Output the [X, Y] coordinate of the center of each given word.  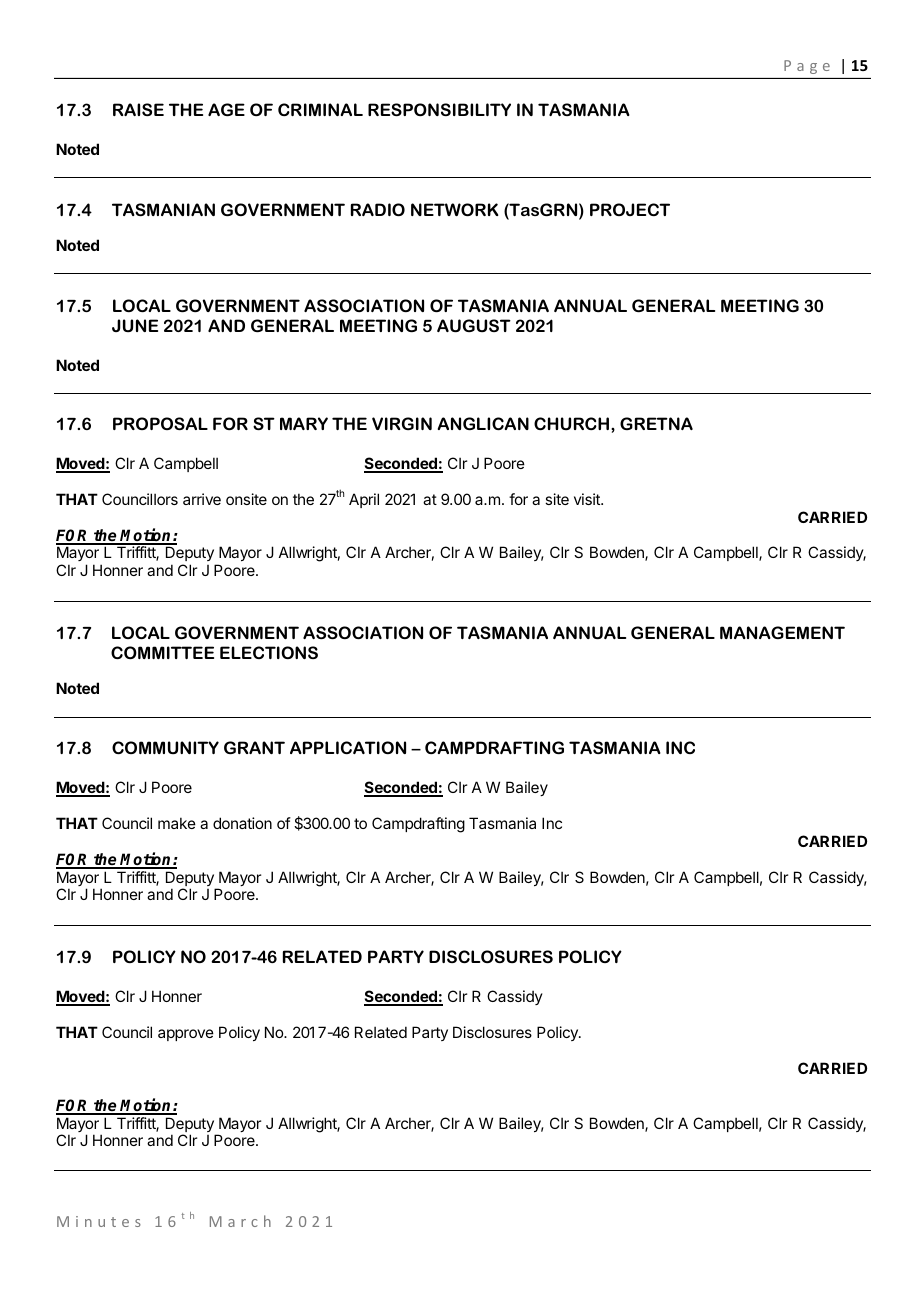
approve [186, 1035]
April [364, 500]
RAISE [138, 109]
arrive [202, 499]
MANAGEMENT [782, 632]
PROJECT [630, 209]
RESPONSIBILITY [439, 109]
